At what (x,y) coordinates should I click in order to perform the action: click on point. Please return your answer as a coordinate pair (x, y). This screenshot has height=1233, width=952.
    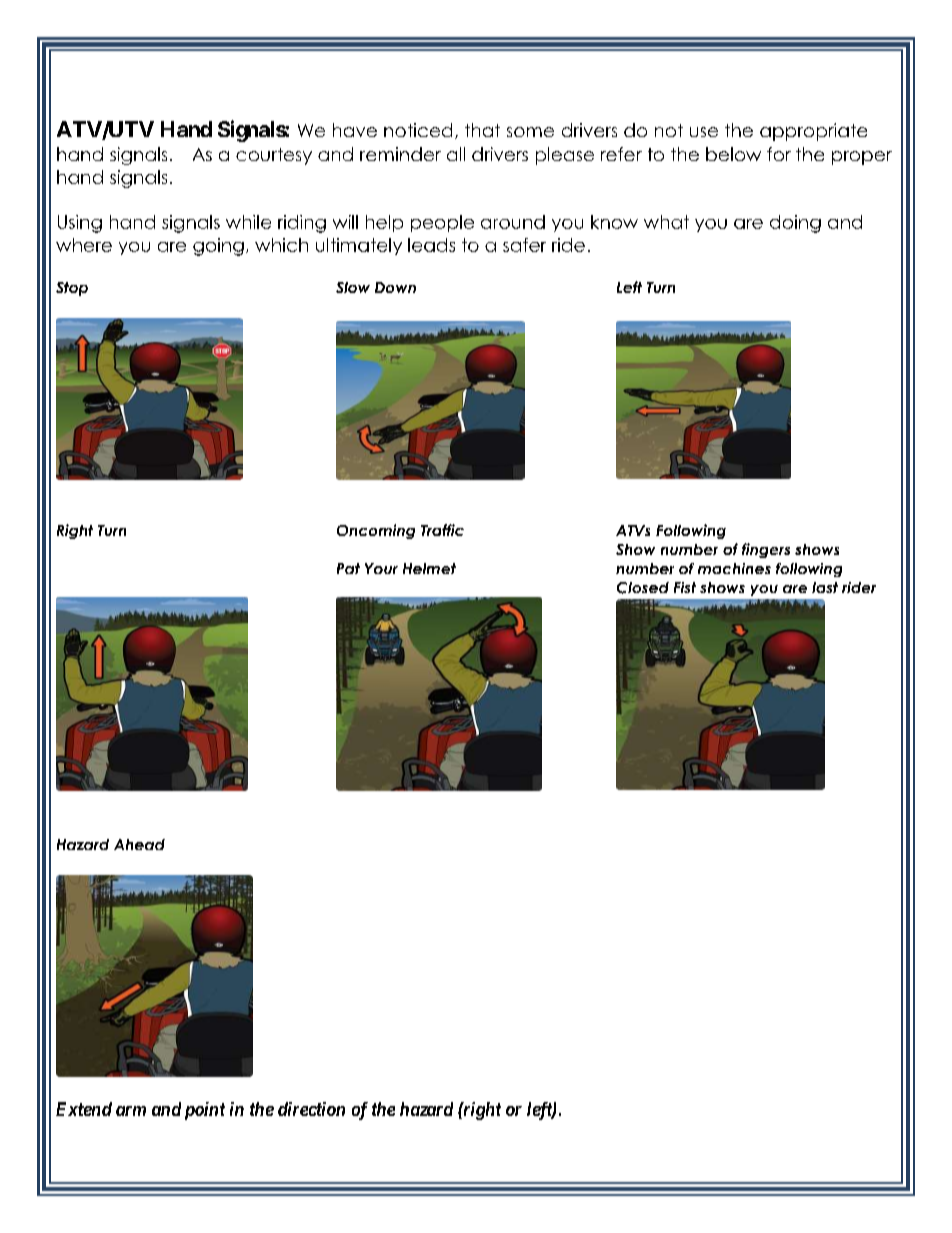
    Looking at the image, I should click on (205, 1111).
